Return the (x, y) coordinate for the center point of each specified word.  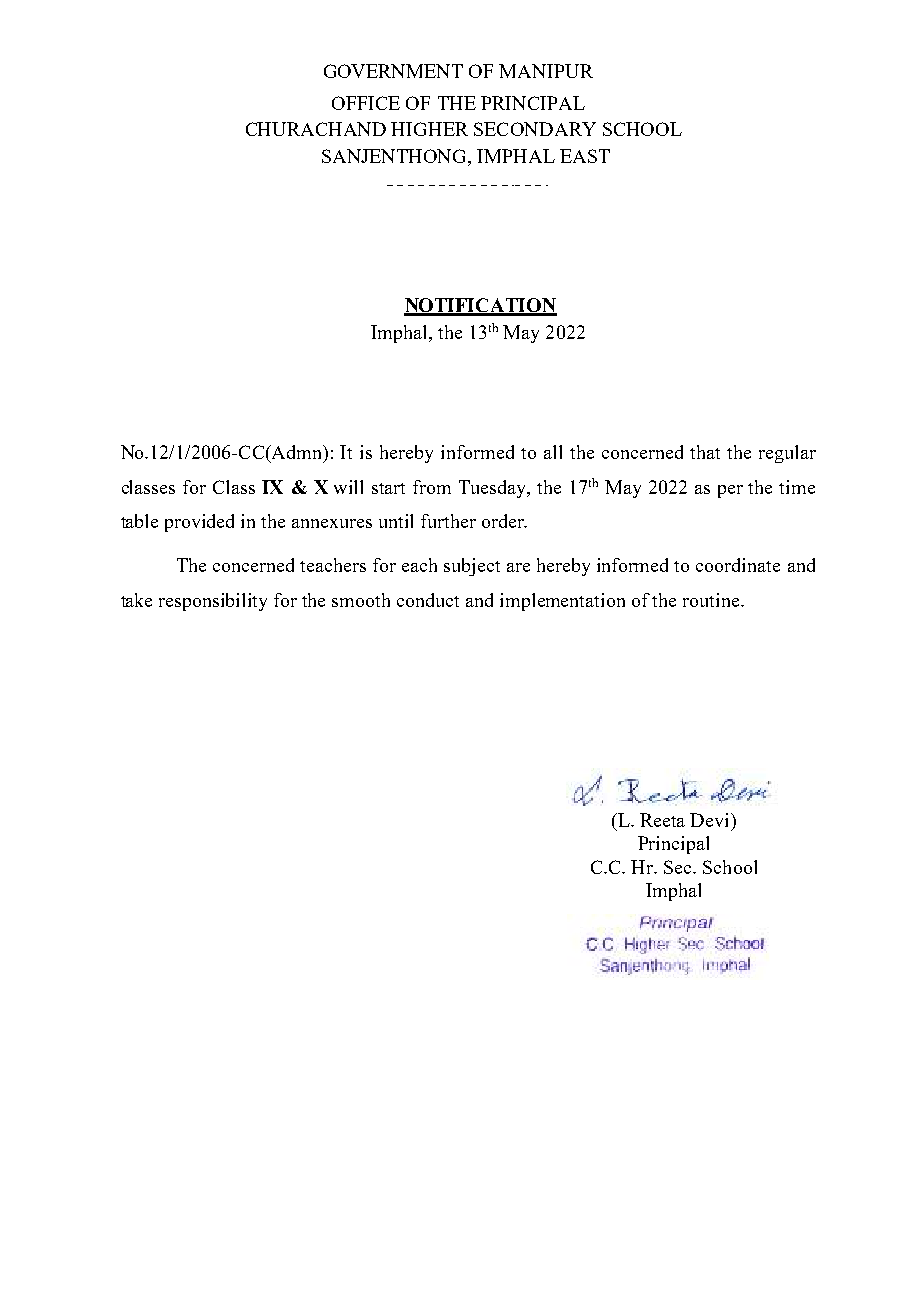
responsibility (213, 602)
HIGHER (429, 129)
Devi (711, 820)
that (705, 452)
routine (712, 600)
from (432, 487)
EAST (585, 156)
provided (199, 523)
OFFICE (366, 103)
